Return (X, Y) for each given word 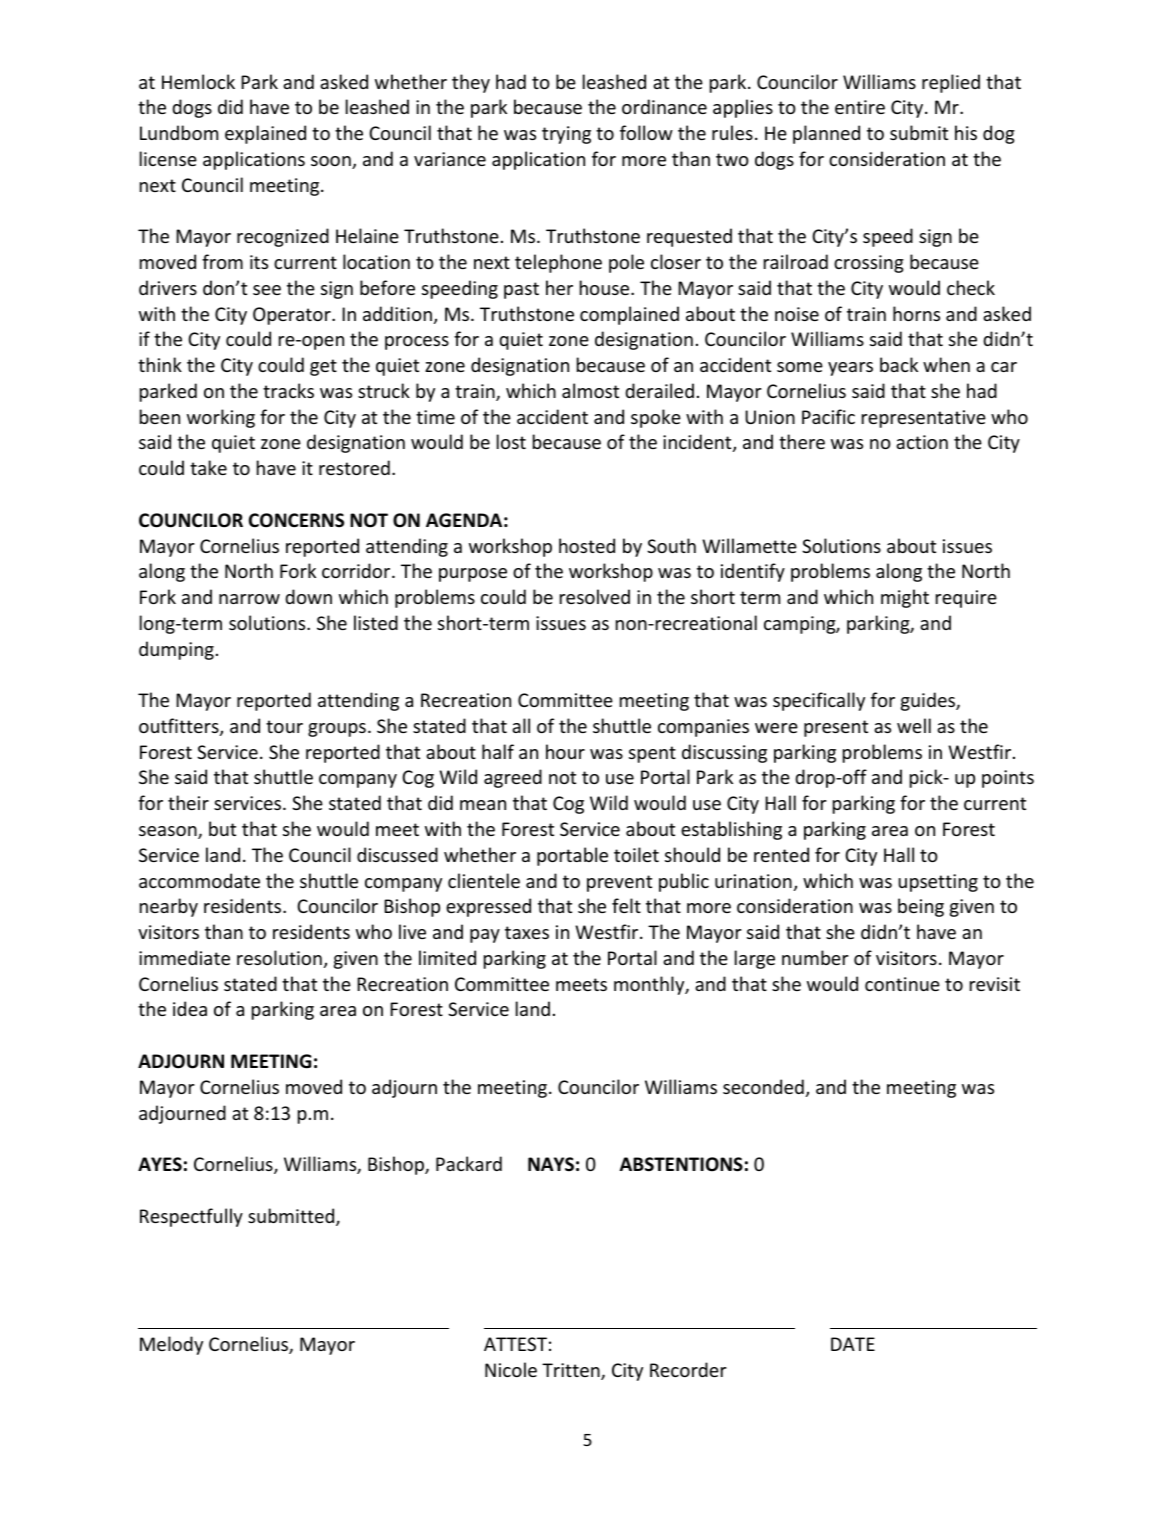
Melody (171, 1345)
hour (565, 751)
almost (590, 390)
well (914, 725)
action (922, 442)
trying (566, 135)
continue (902, 984)
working (221, 418)
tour (284, 726)
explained (265, 134)
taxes (527, 932)
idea (190, 1008)
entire (860, 107)
